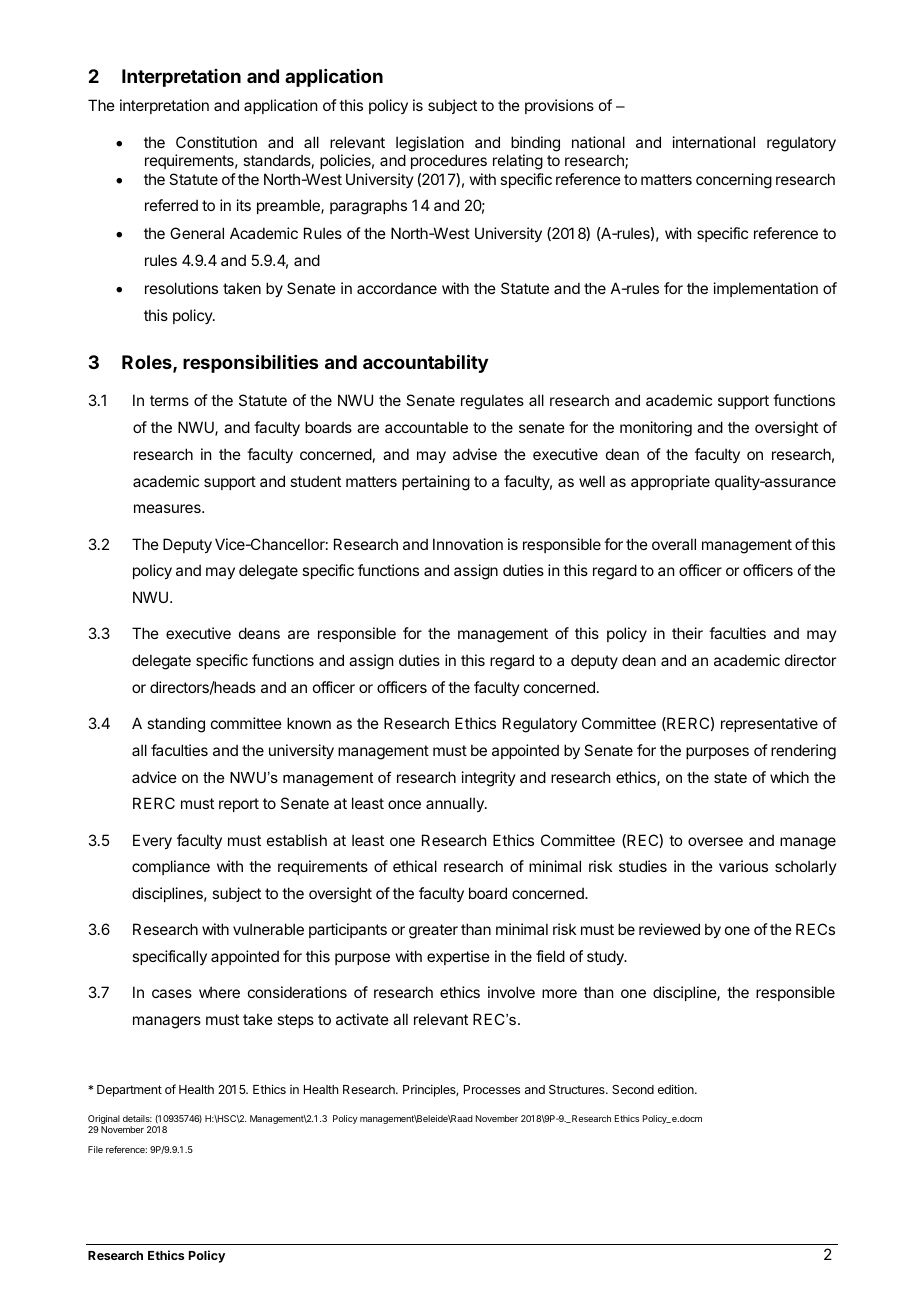 The image size is (924, 1308). What do you see at coordinates (743, 866) in the screenshot?
I see `various` at bounding box center [743, 866].
